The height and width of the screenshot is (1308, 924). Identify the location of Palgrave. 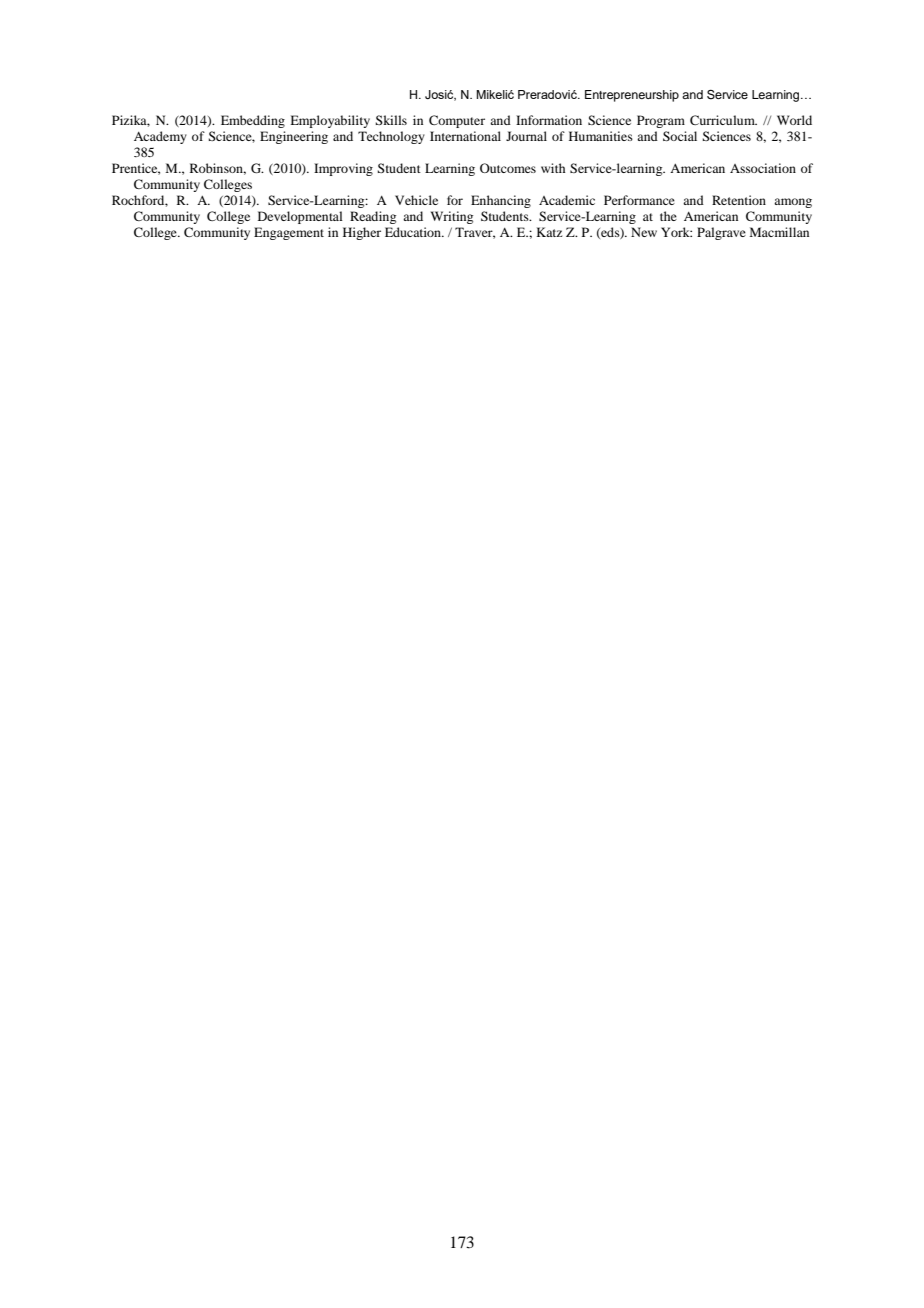
(721, 233).
